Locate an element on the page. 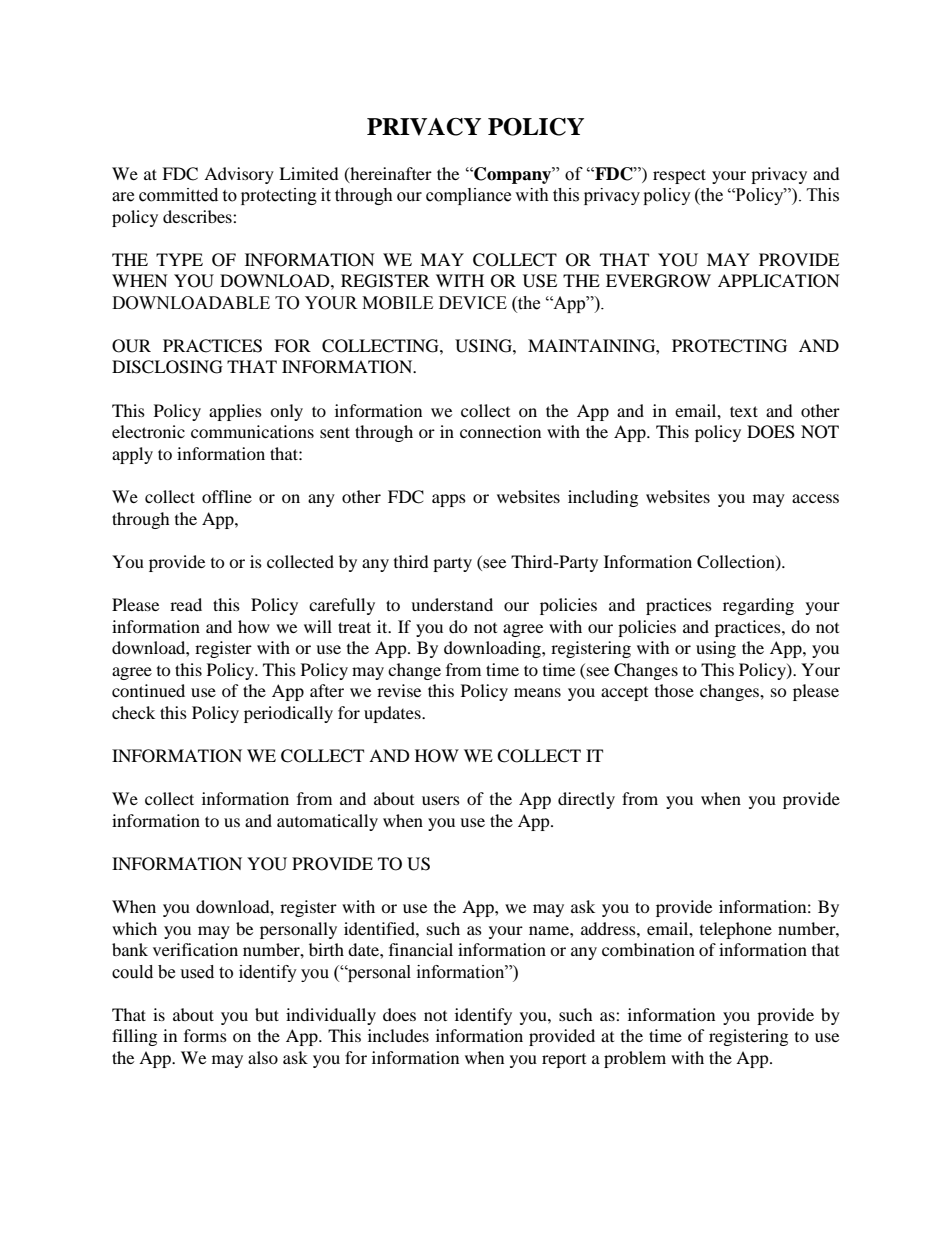 This image has width=952, height=1233. periodically is located at coordinates (288, 714).
